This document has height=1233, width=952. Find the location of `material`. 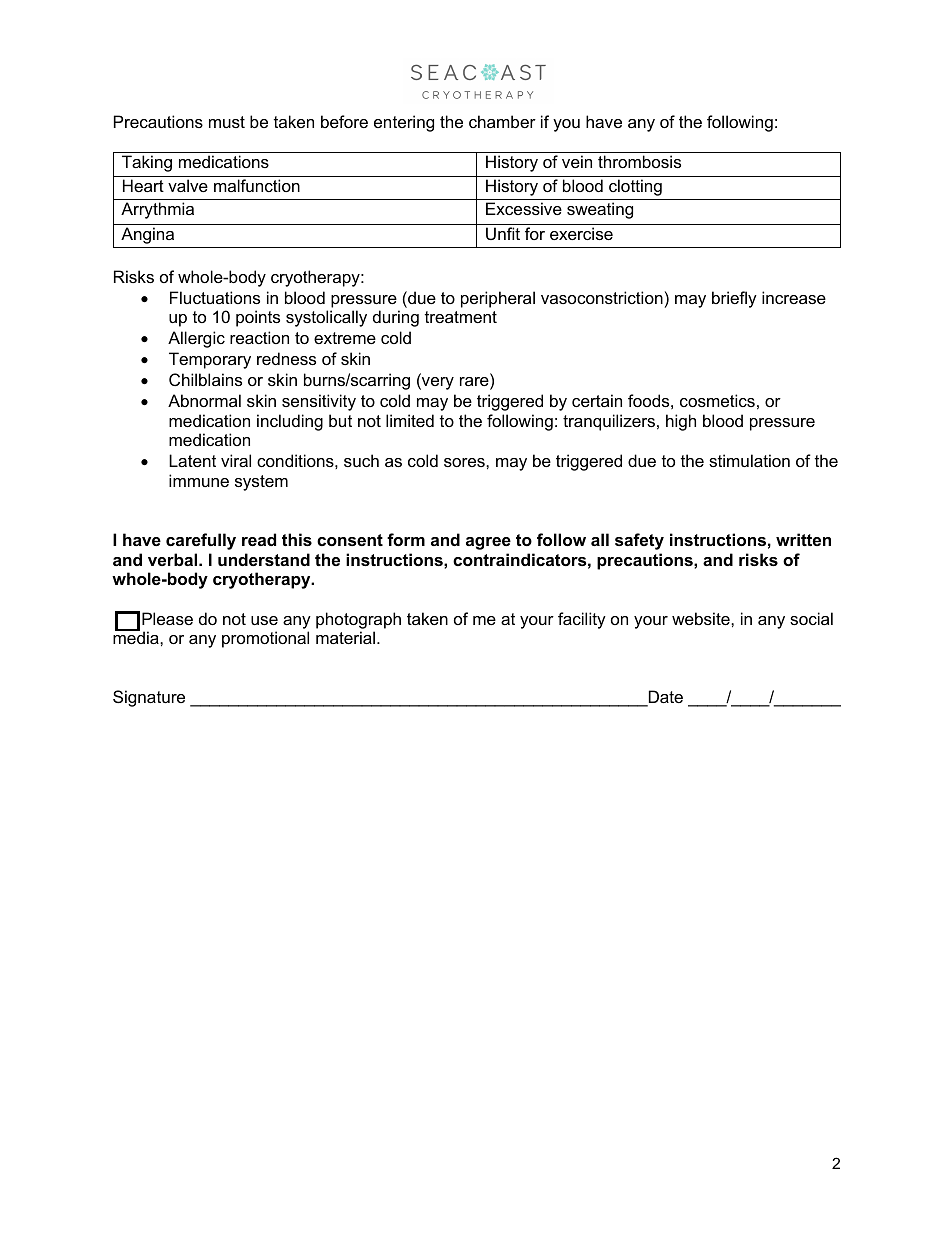

material is located at coordinates (345, 637).
